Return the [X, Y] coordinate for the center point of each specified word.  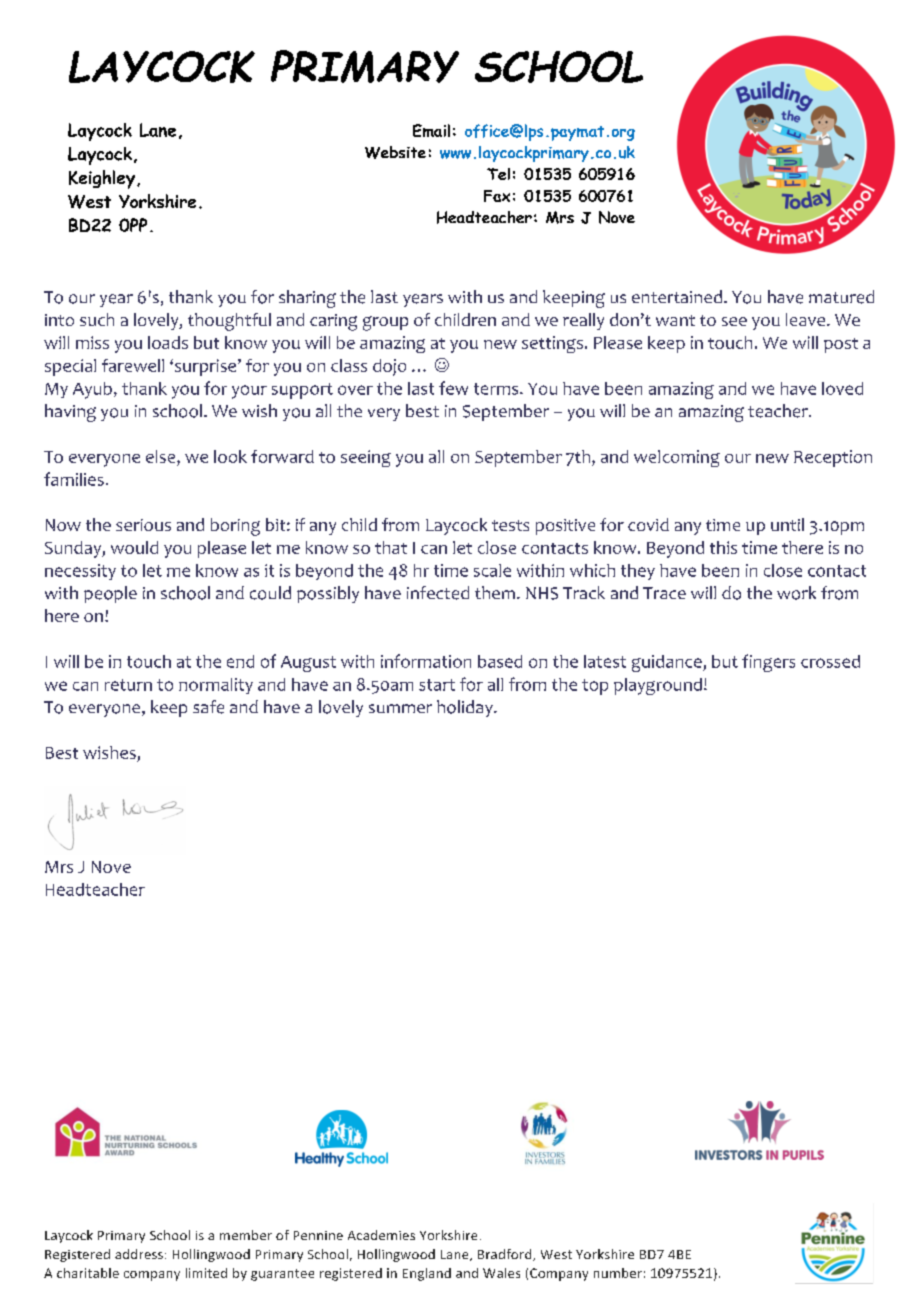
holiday [466, 708]
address [139, 1254]
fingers [768, 663]
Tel [498, 174]
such [97, 319]
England [427, 1274]
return [128, 685]
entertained [677, 296]
